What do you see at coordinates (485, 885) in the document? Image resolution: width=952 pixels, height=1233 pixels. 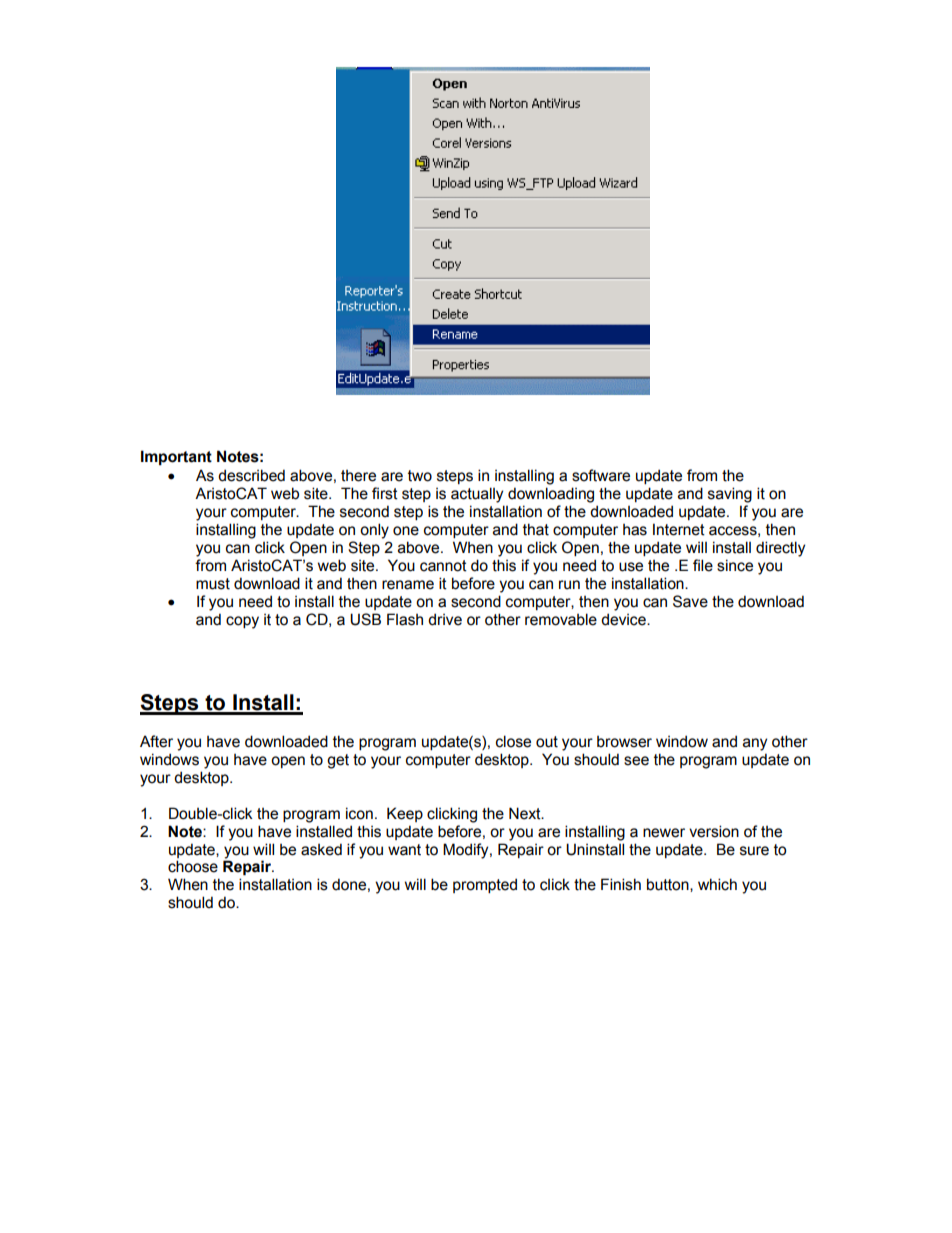 I see `prompted` at bounding box center [485, 885].
